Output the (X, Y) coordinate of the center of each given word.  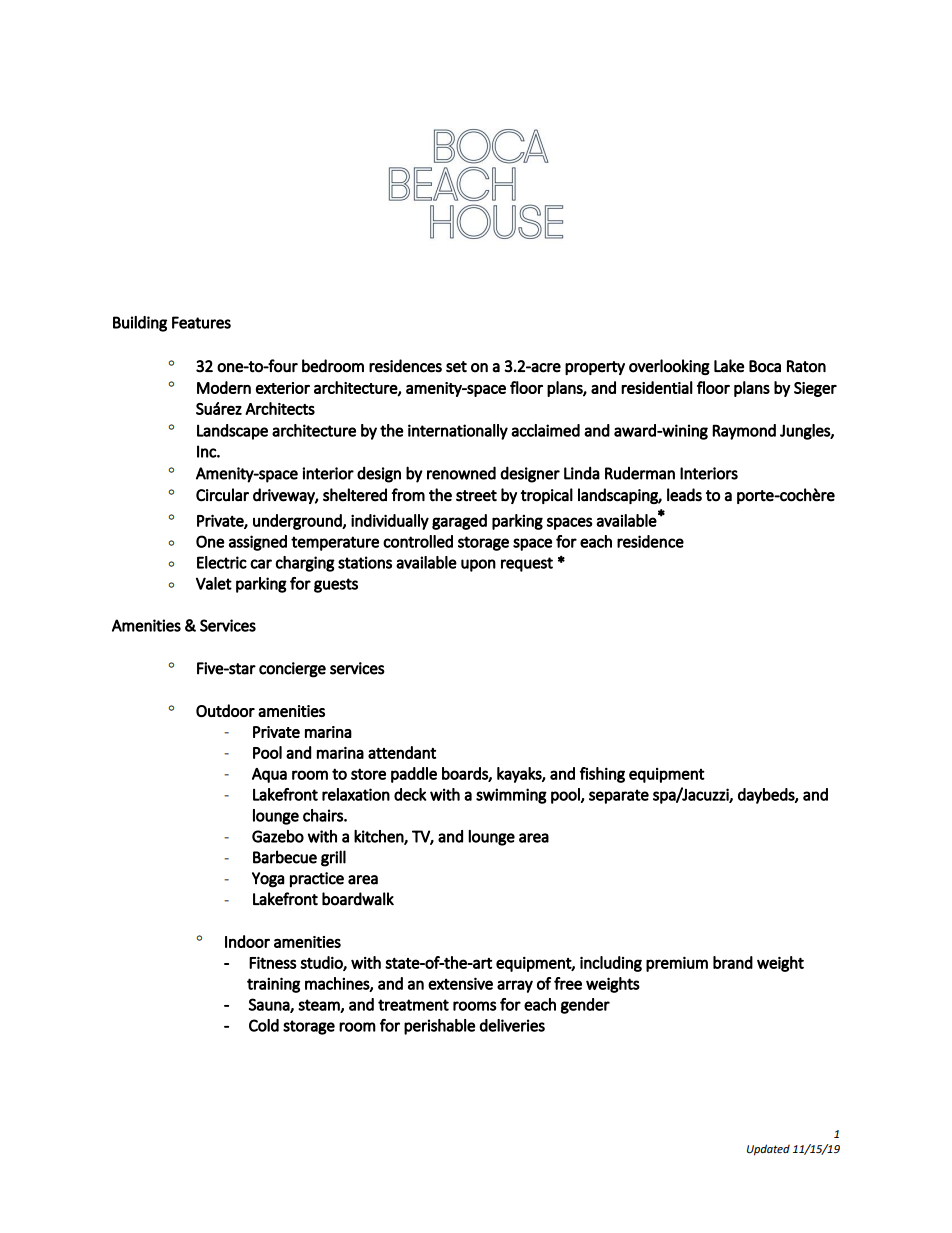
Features (201, 322)
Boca (765, 366)
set (456, 367)
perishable (439, 1027)
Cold (264, 1025)
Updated (768, 1150)
